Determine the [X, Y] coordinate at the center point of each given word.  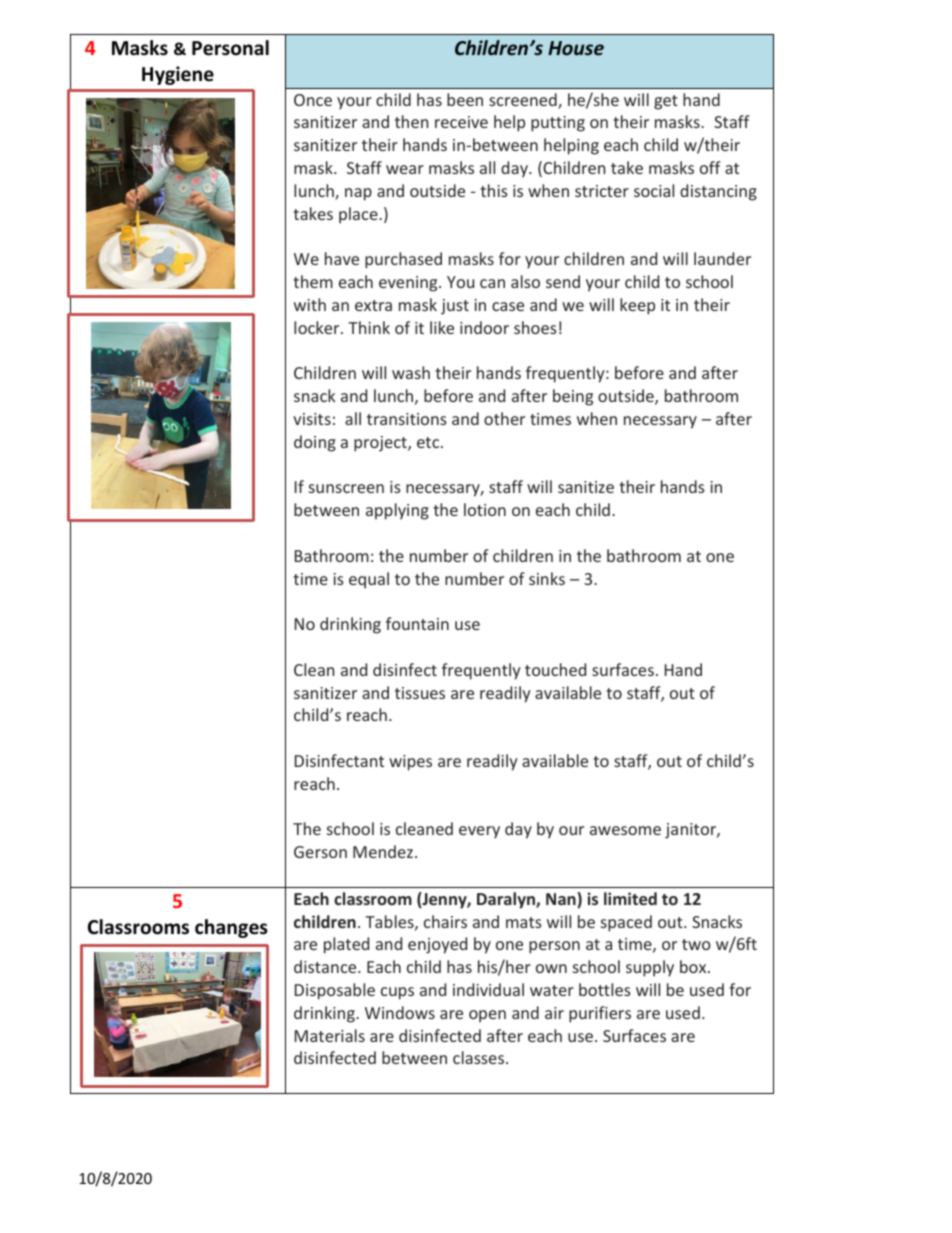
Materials [330, 1035]
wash [411, 372]
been [465, 99]
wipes [410, 763]
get [666, 102]
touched [555, 669]
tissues [420, 693]
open [487, 1016]
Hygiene [178, 75]
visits [312, 419]
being [573, 397]
